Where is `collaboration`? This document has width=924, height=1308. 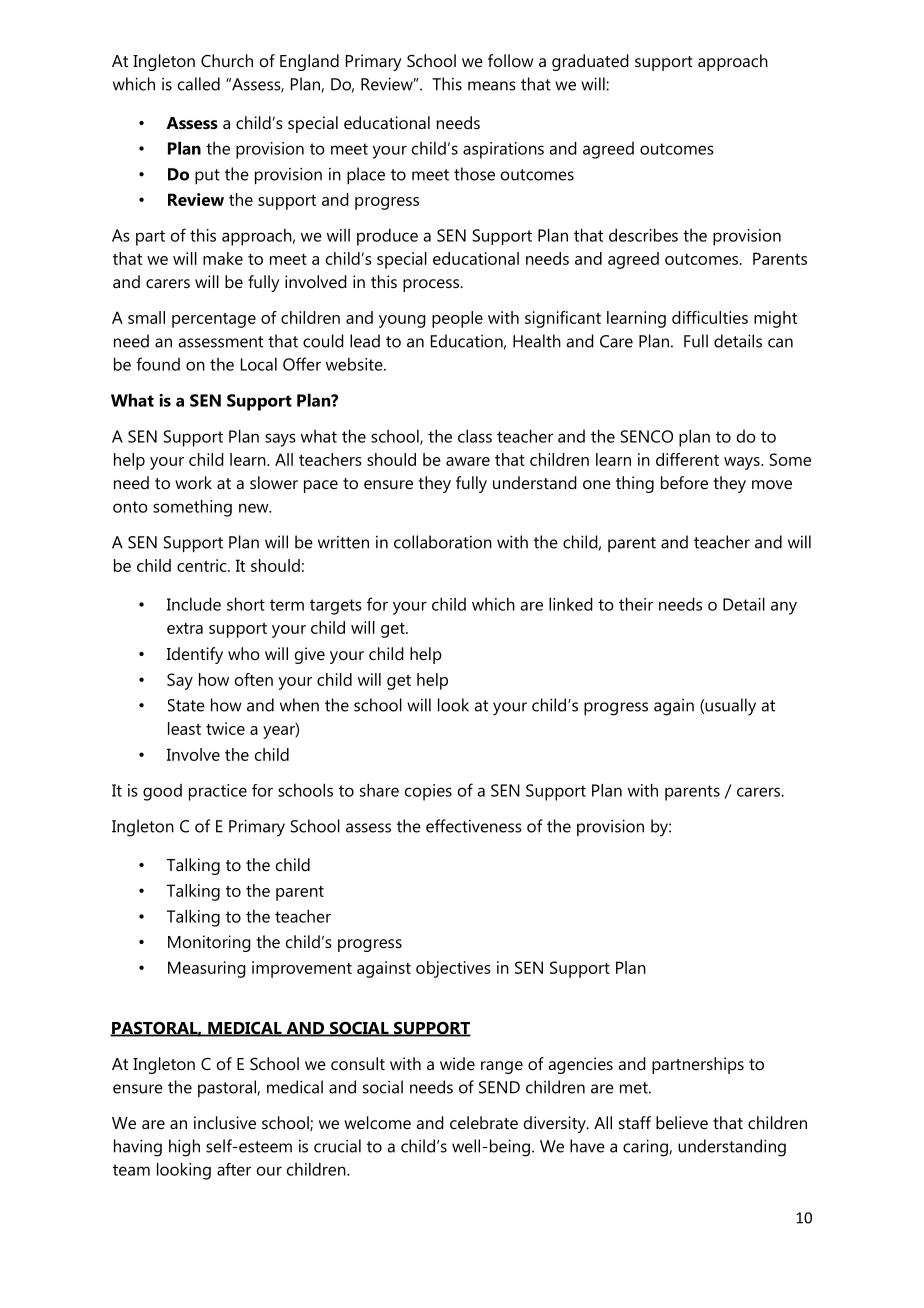 collaboration is located at coordinates (443, 542).
